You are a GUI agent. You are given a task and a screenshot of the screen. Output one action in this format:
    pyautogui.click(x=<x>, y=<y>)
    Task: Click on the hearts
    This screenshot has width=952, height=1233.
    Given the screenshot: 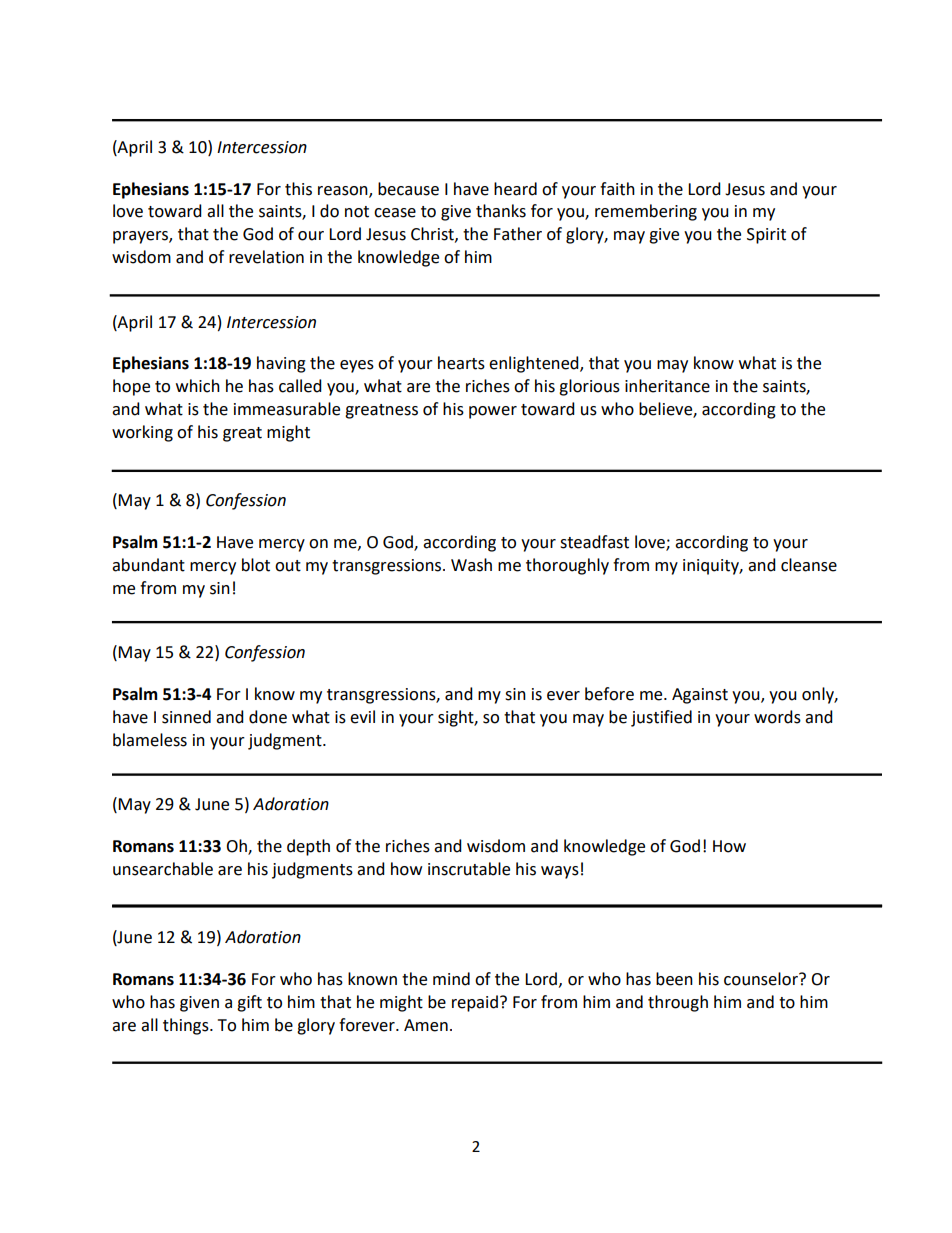 What is the action you would take?
    pyautogui.click(x=461, y=363)
